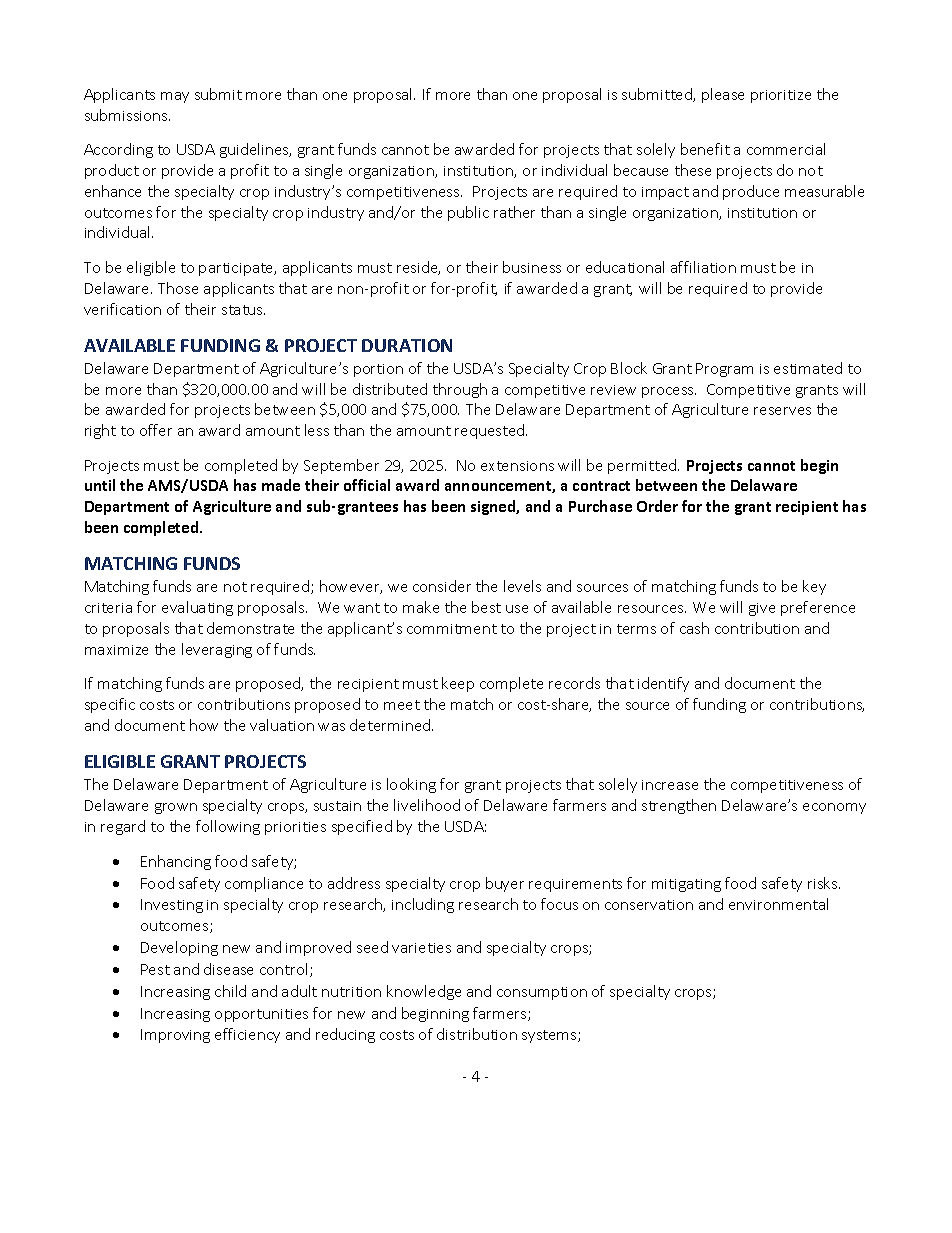 This image has width=952, height=1233. What do you see at coordinates (694, 628) in the image?
I see `cash` at bounding box center [694, 628].
